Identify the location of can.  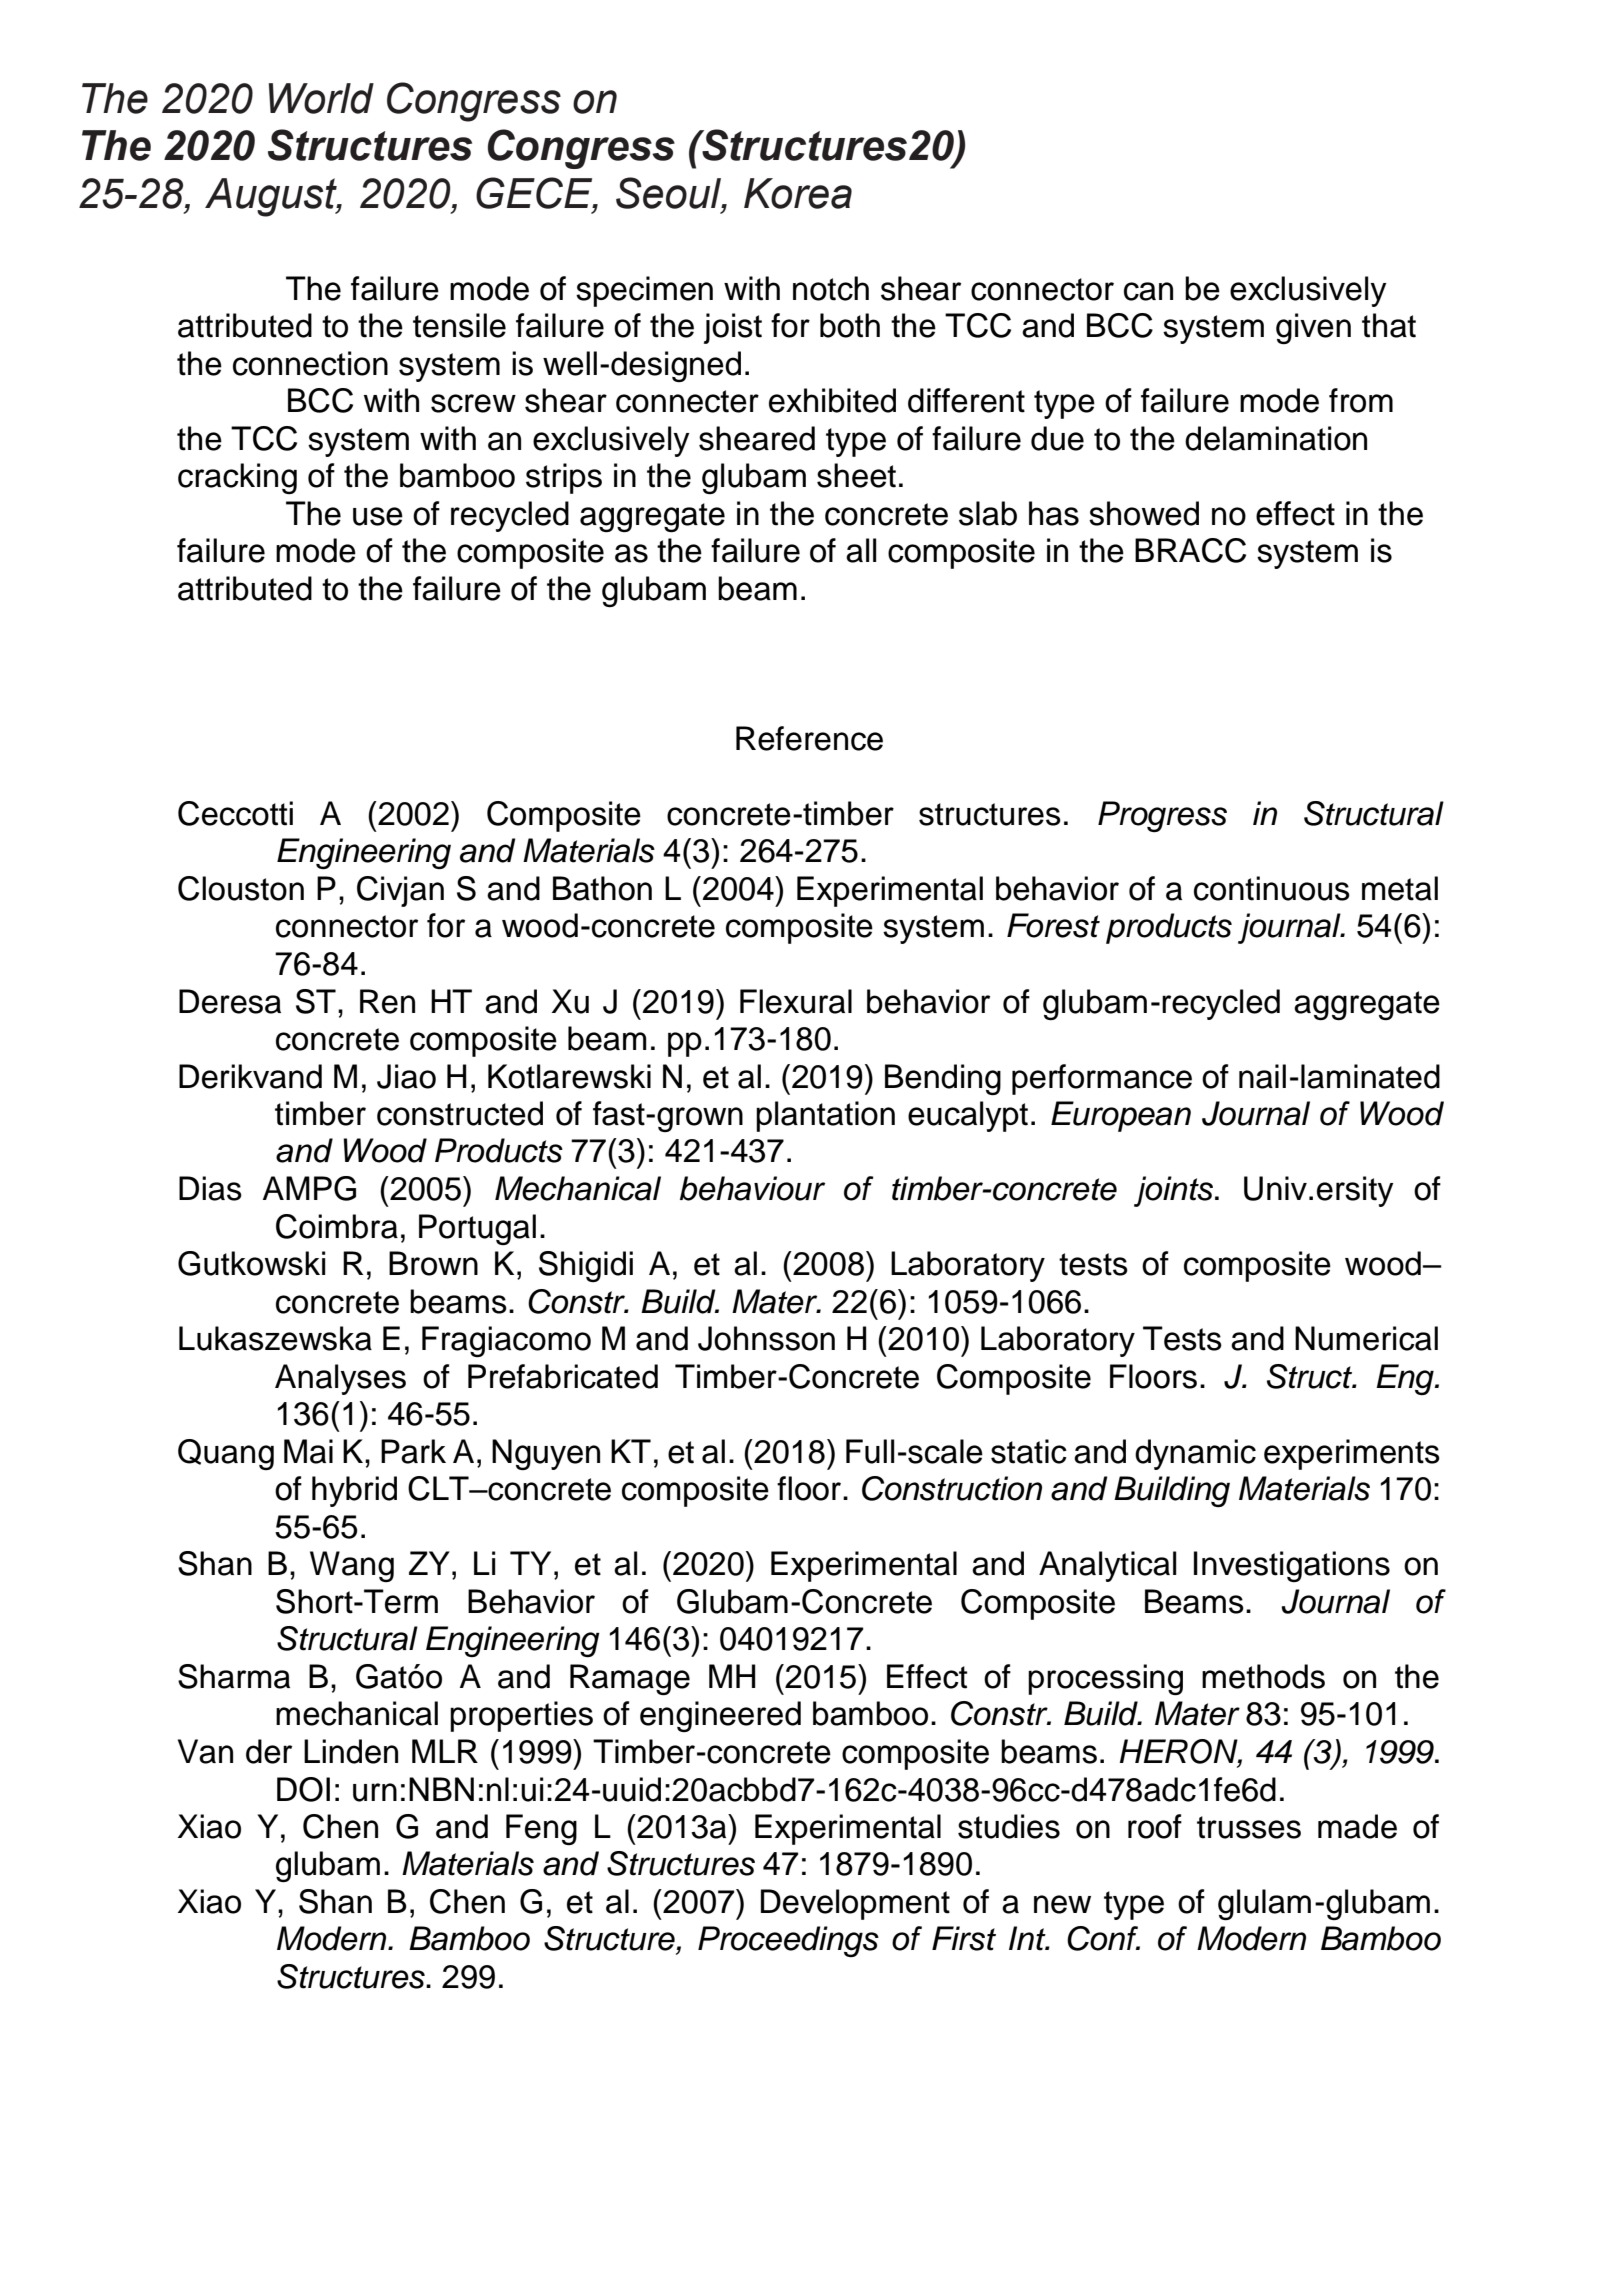
(1148, 291).
